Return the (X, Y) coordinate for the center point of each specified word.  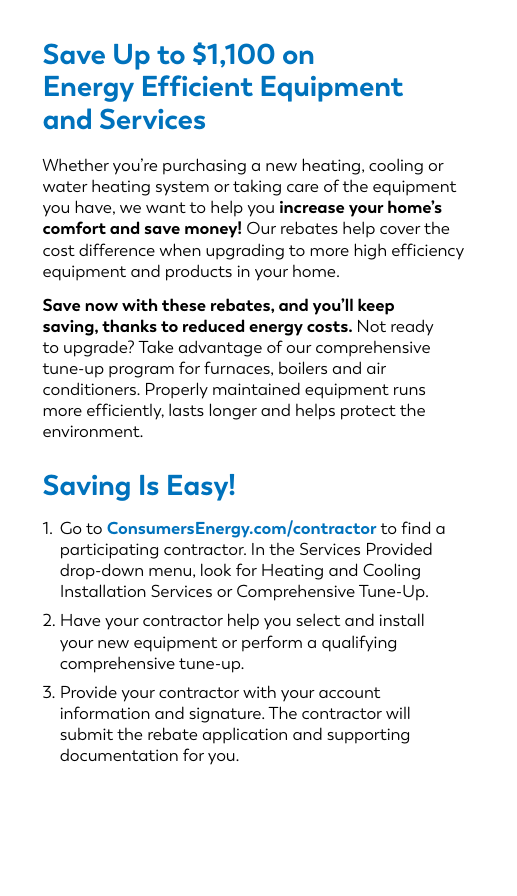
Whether (75, 164)
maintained (256, 388)
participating (109, 551)
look (216, 569)
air (376, 368)
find (415, 527)
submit (87, 734)
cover (400, 230)
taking (257, 188)
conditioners (91, 388)
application (245, 735)
